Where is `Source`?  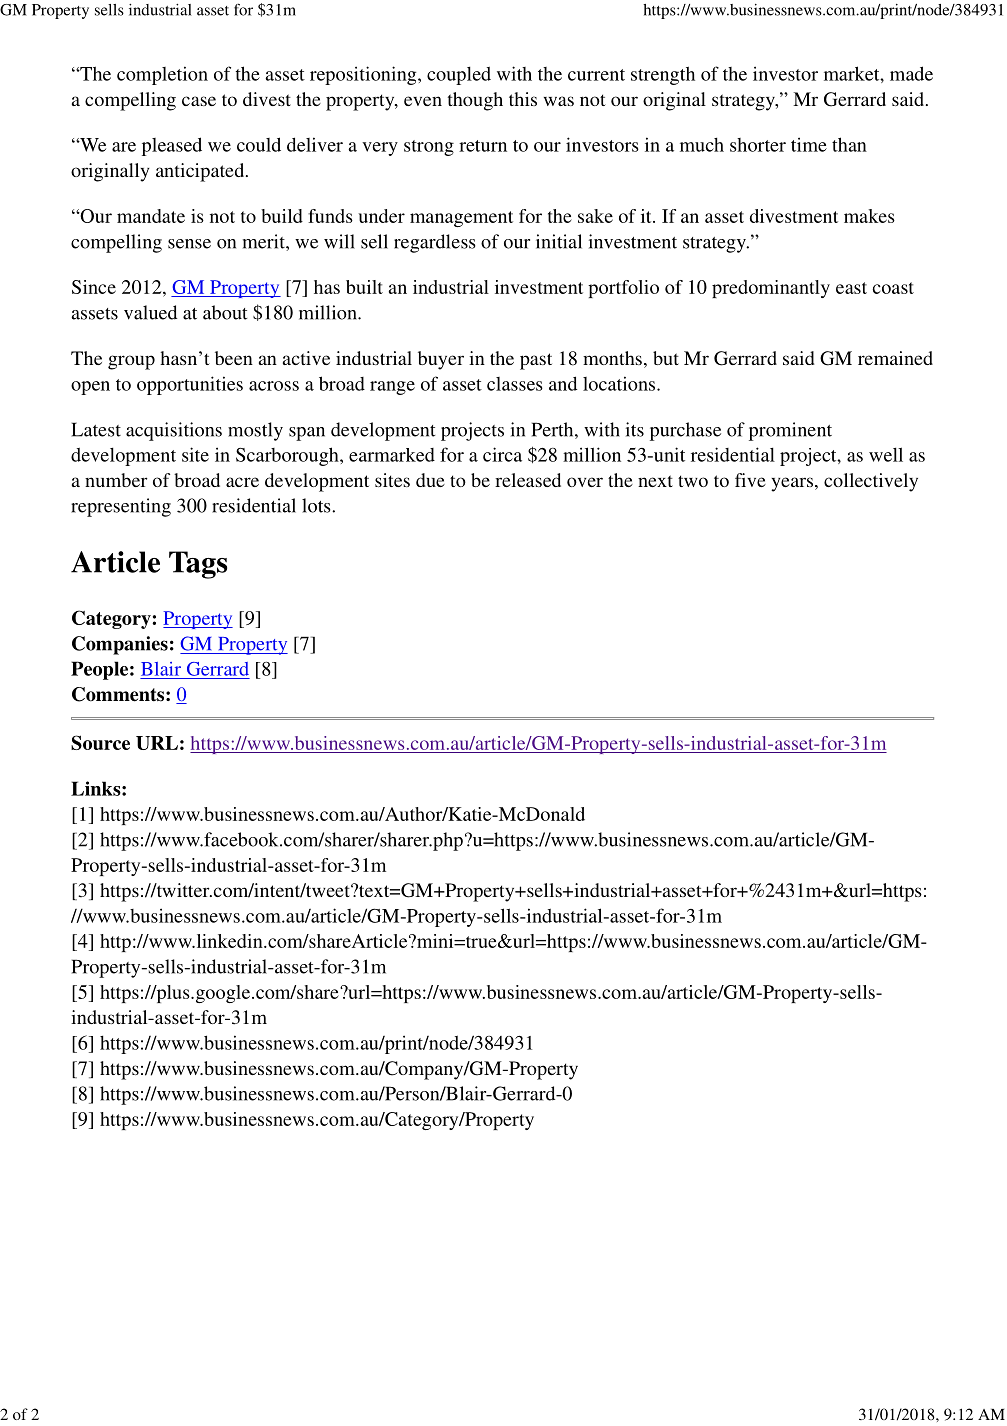 Source is located at coordinates (100, 742).
